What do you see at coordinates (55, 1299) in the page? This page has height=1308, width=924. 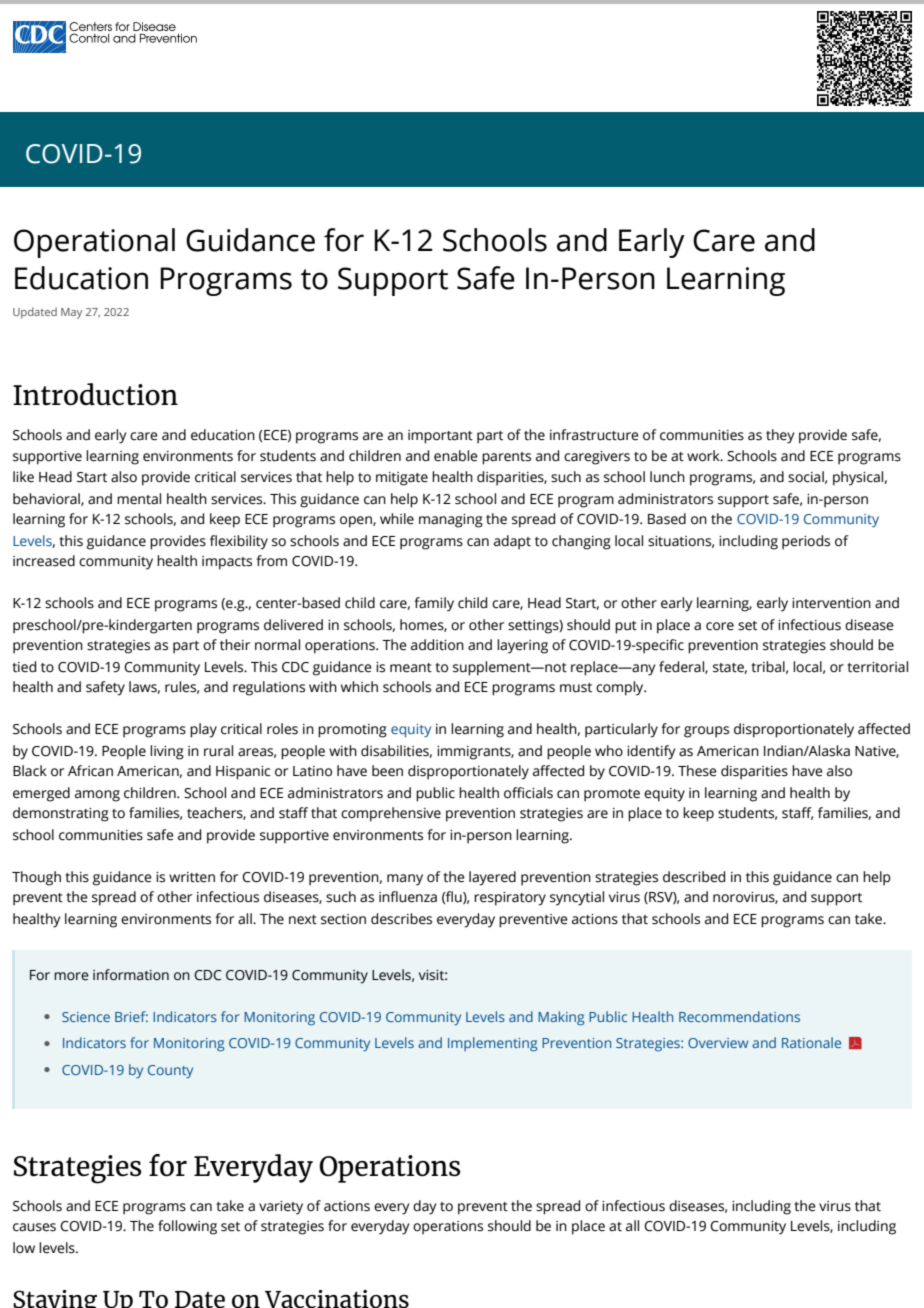 I see `Staying` at bounding box center [55, 1299].
